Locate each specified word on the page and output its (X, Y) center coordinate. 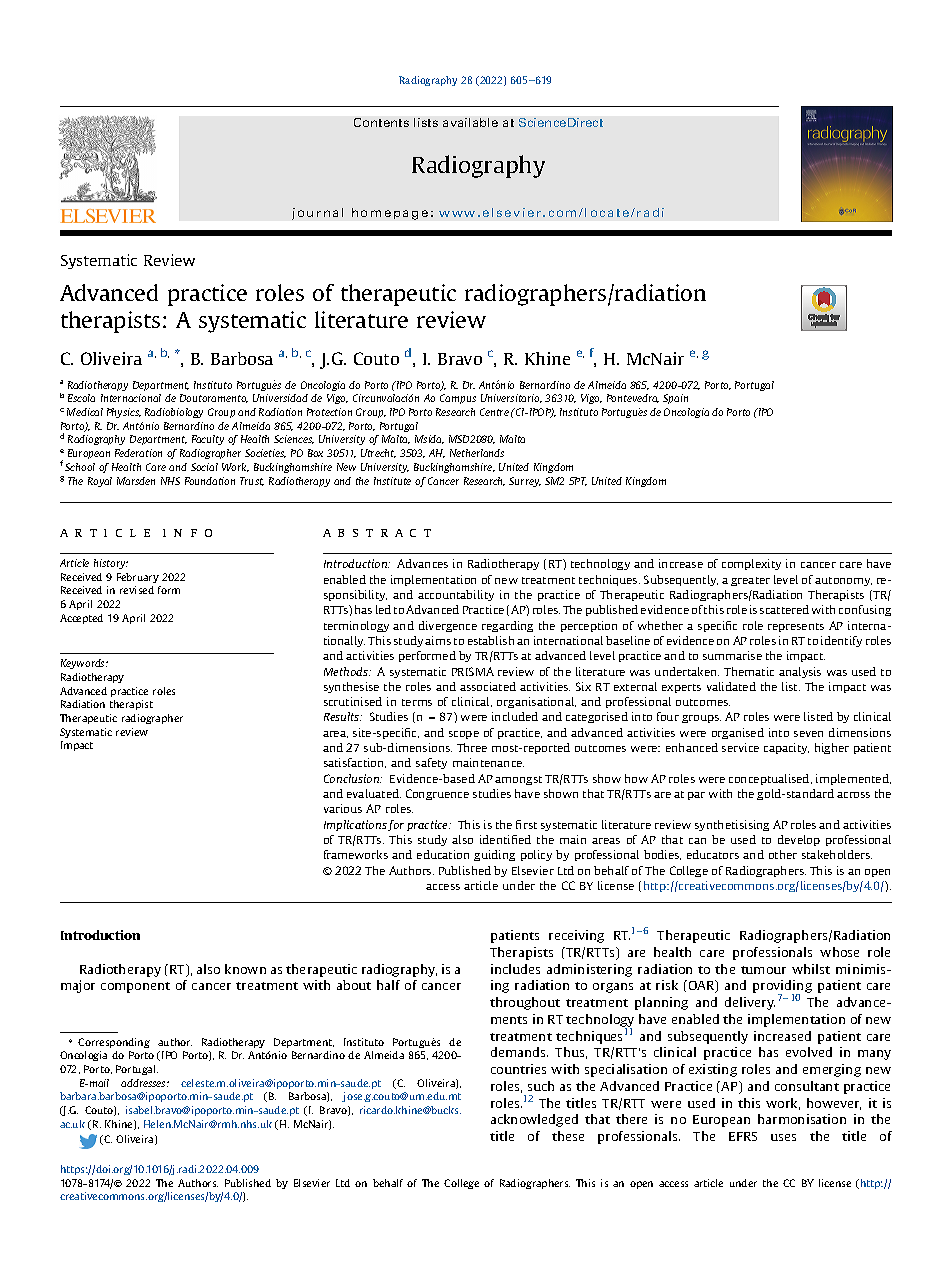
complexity (751, 564)
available (470, 122)
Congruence (437, 794)
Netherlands (477, 453)
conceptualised (770, 779)
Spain (675, 399)
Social (204, 467)
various (343, 808)
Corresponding (114, 1043)
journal (317, 214)
